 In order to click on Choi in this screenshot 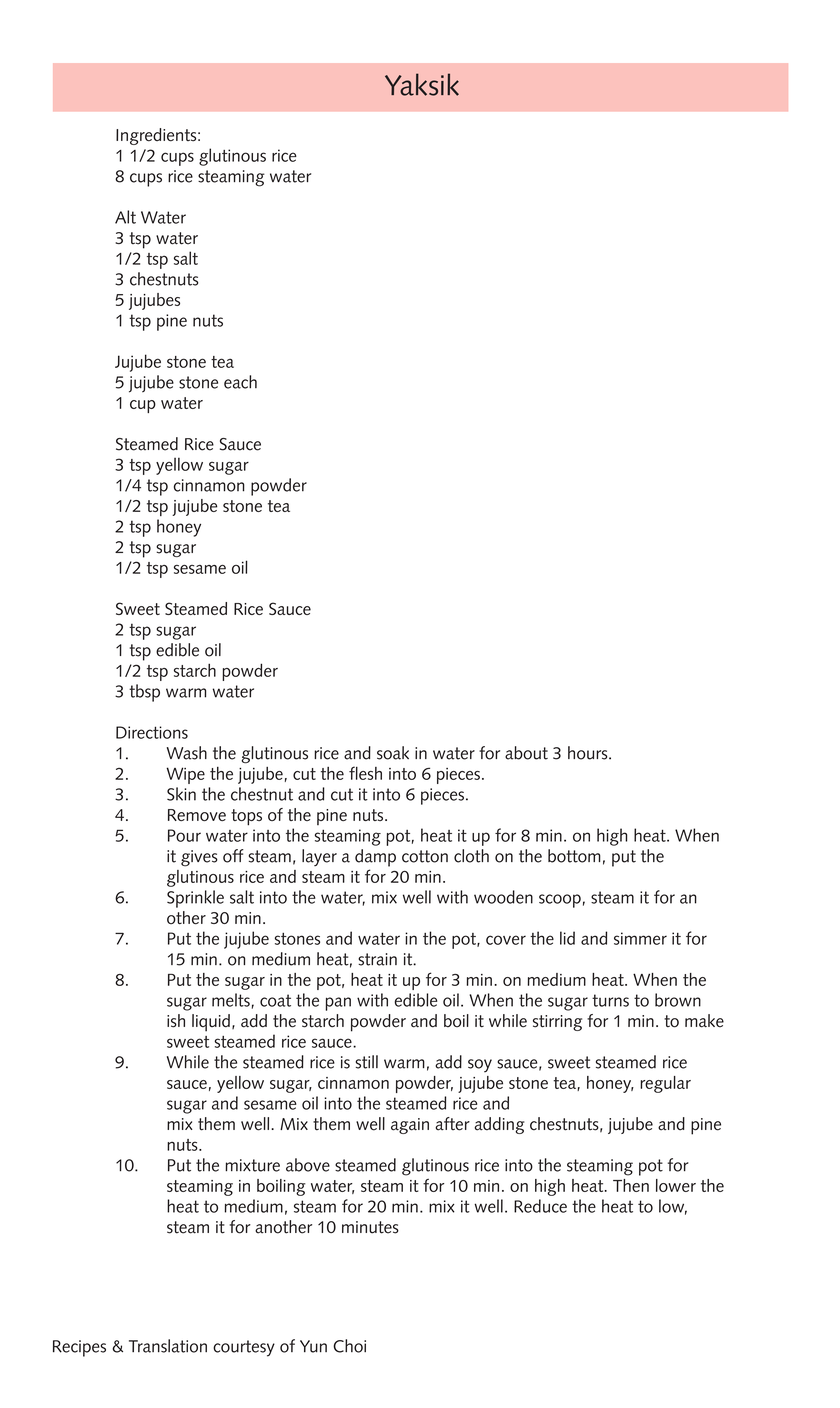, I will do `click(349, 1346)`.
